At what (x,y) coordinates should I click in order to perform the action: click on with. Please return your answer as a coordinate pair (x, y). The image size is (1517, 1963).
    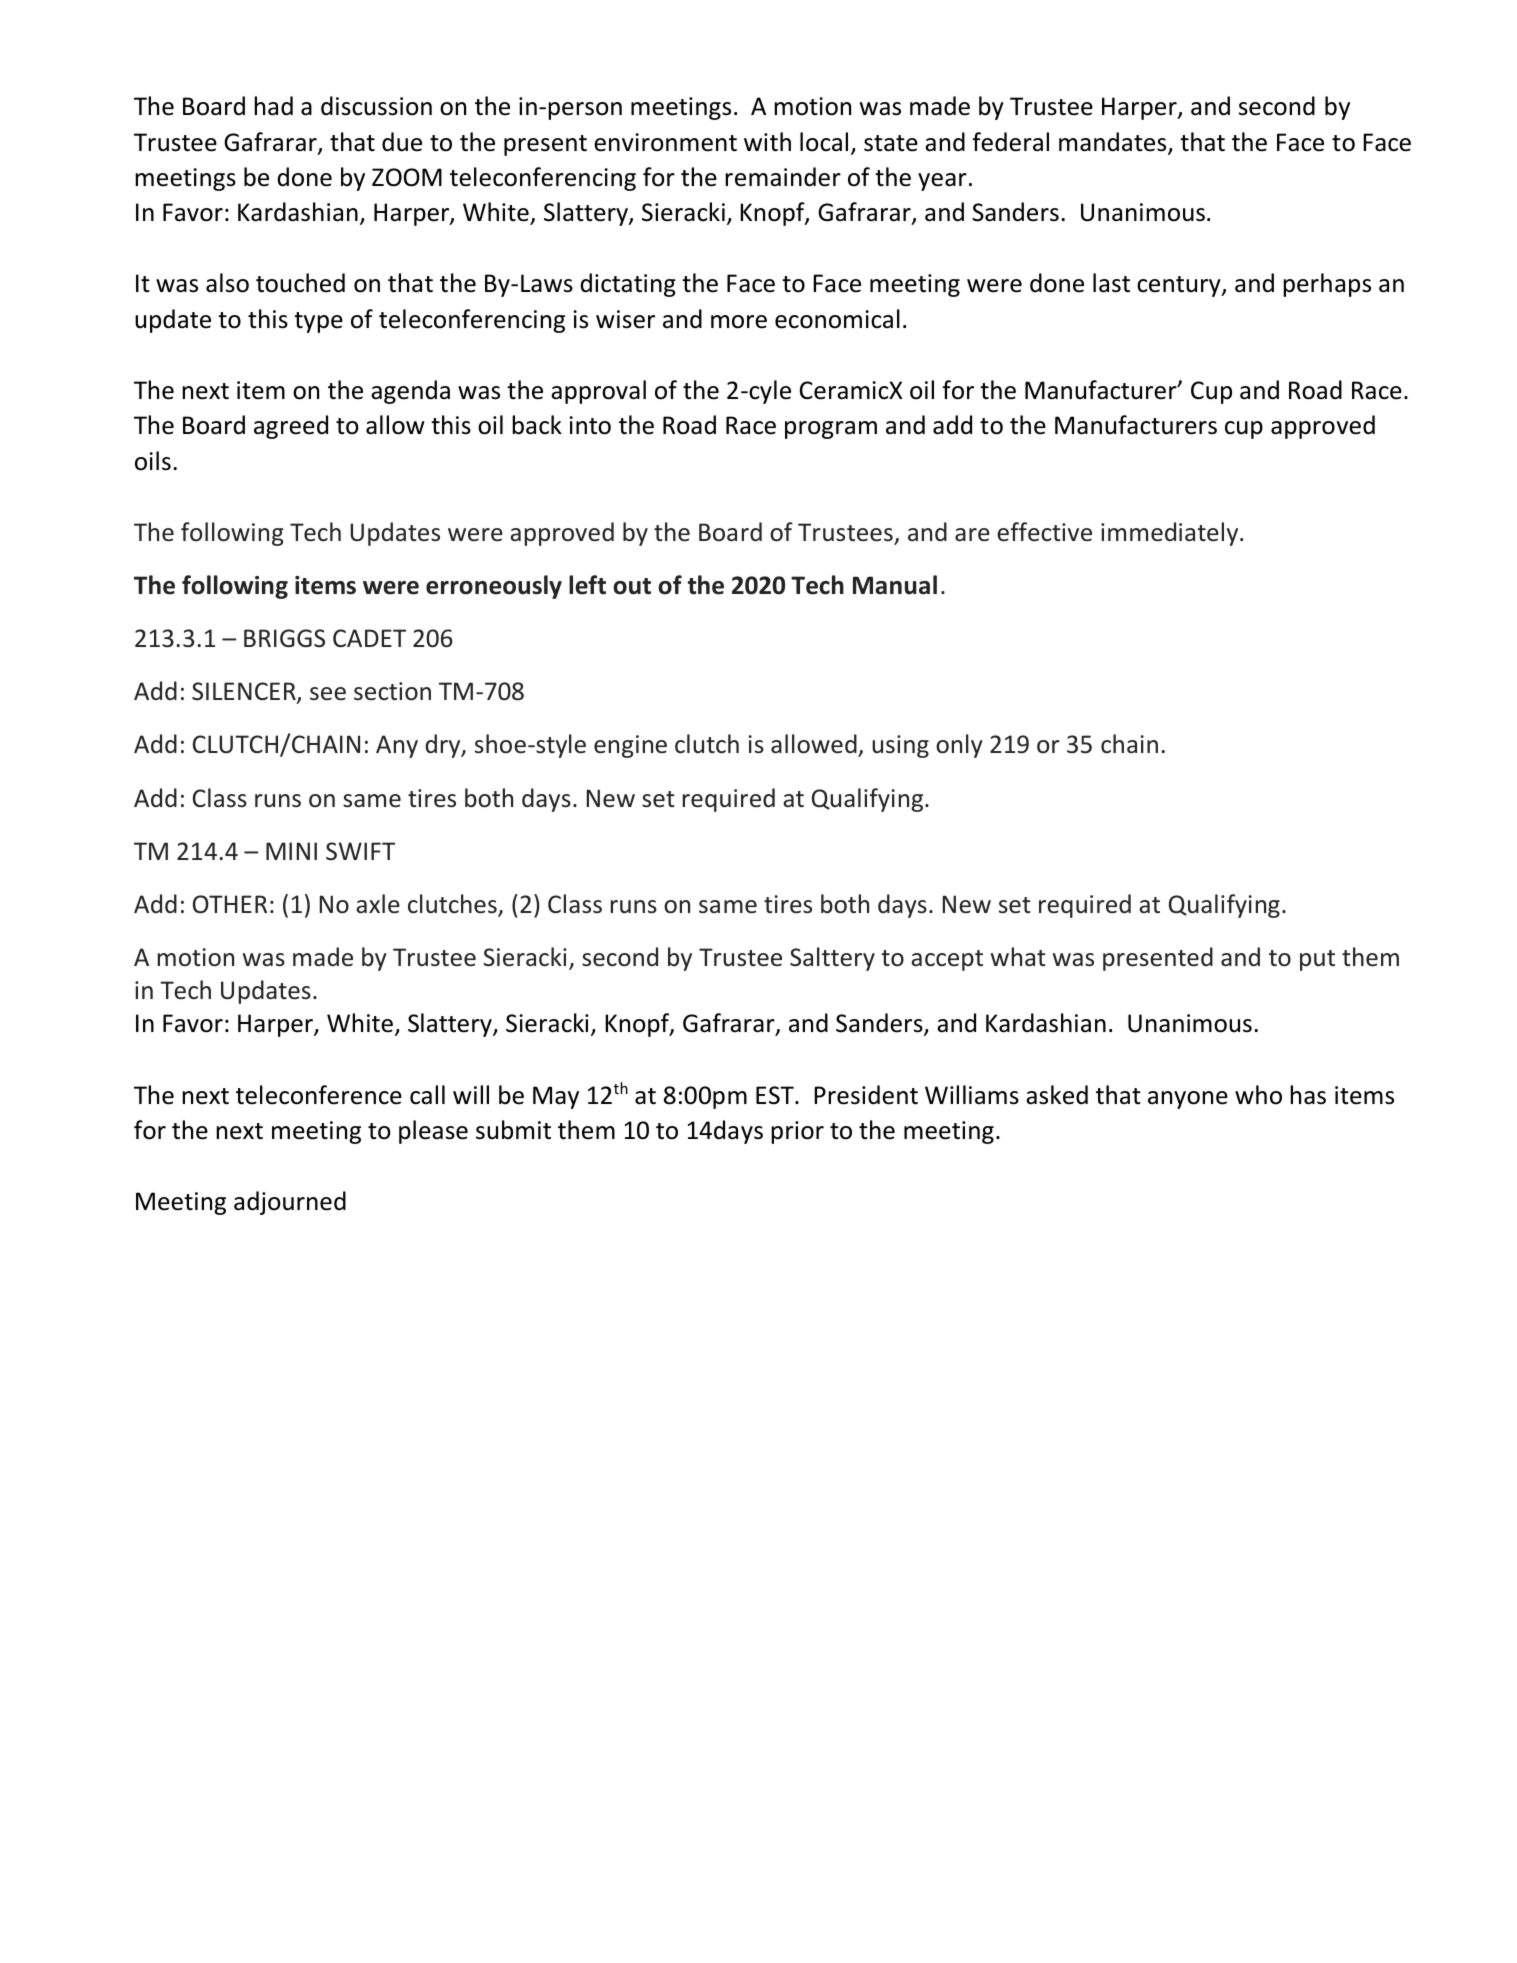
    Looking at the image, I should click on (767, 142).
